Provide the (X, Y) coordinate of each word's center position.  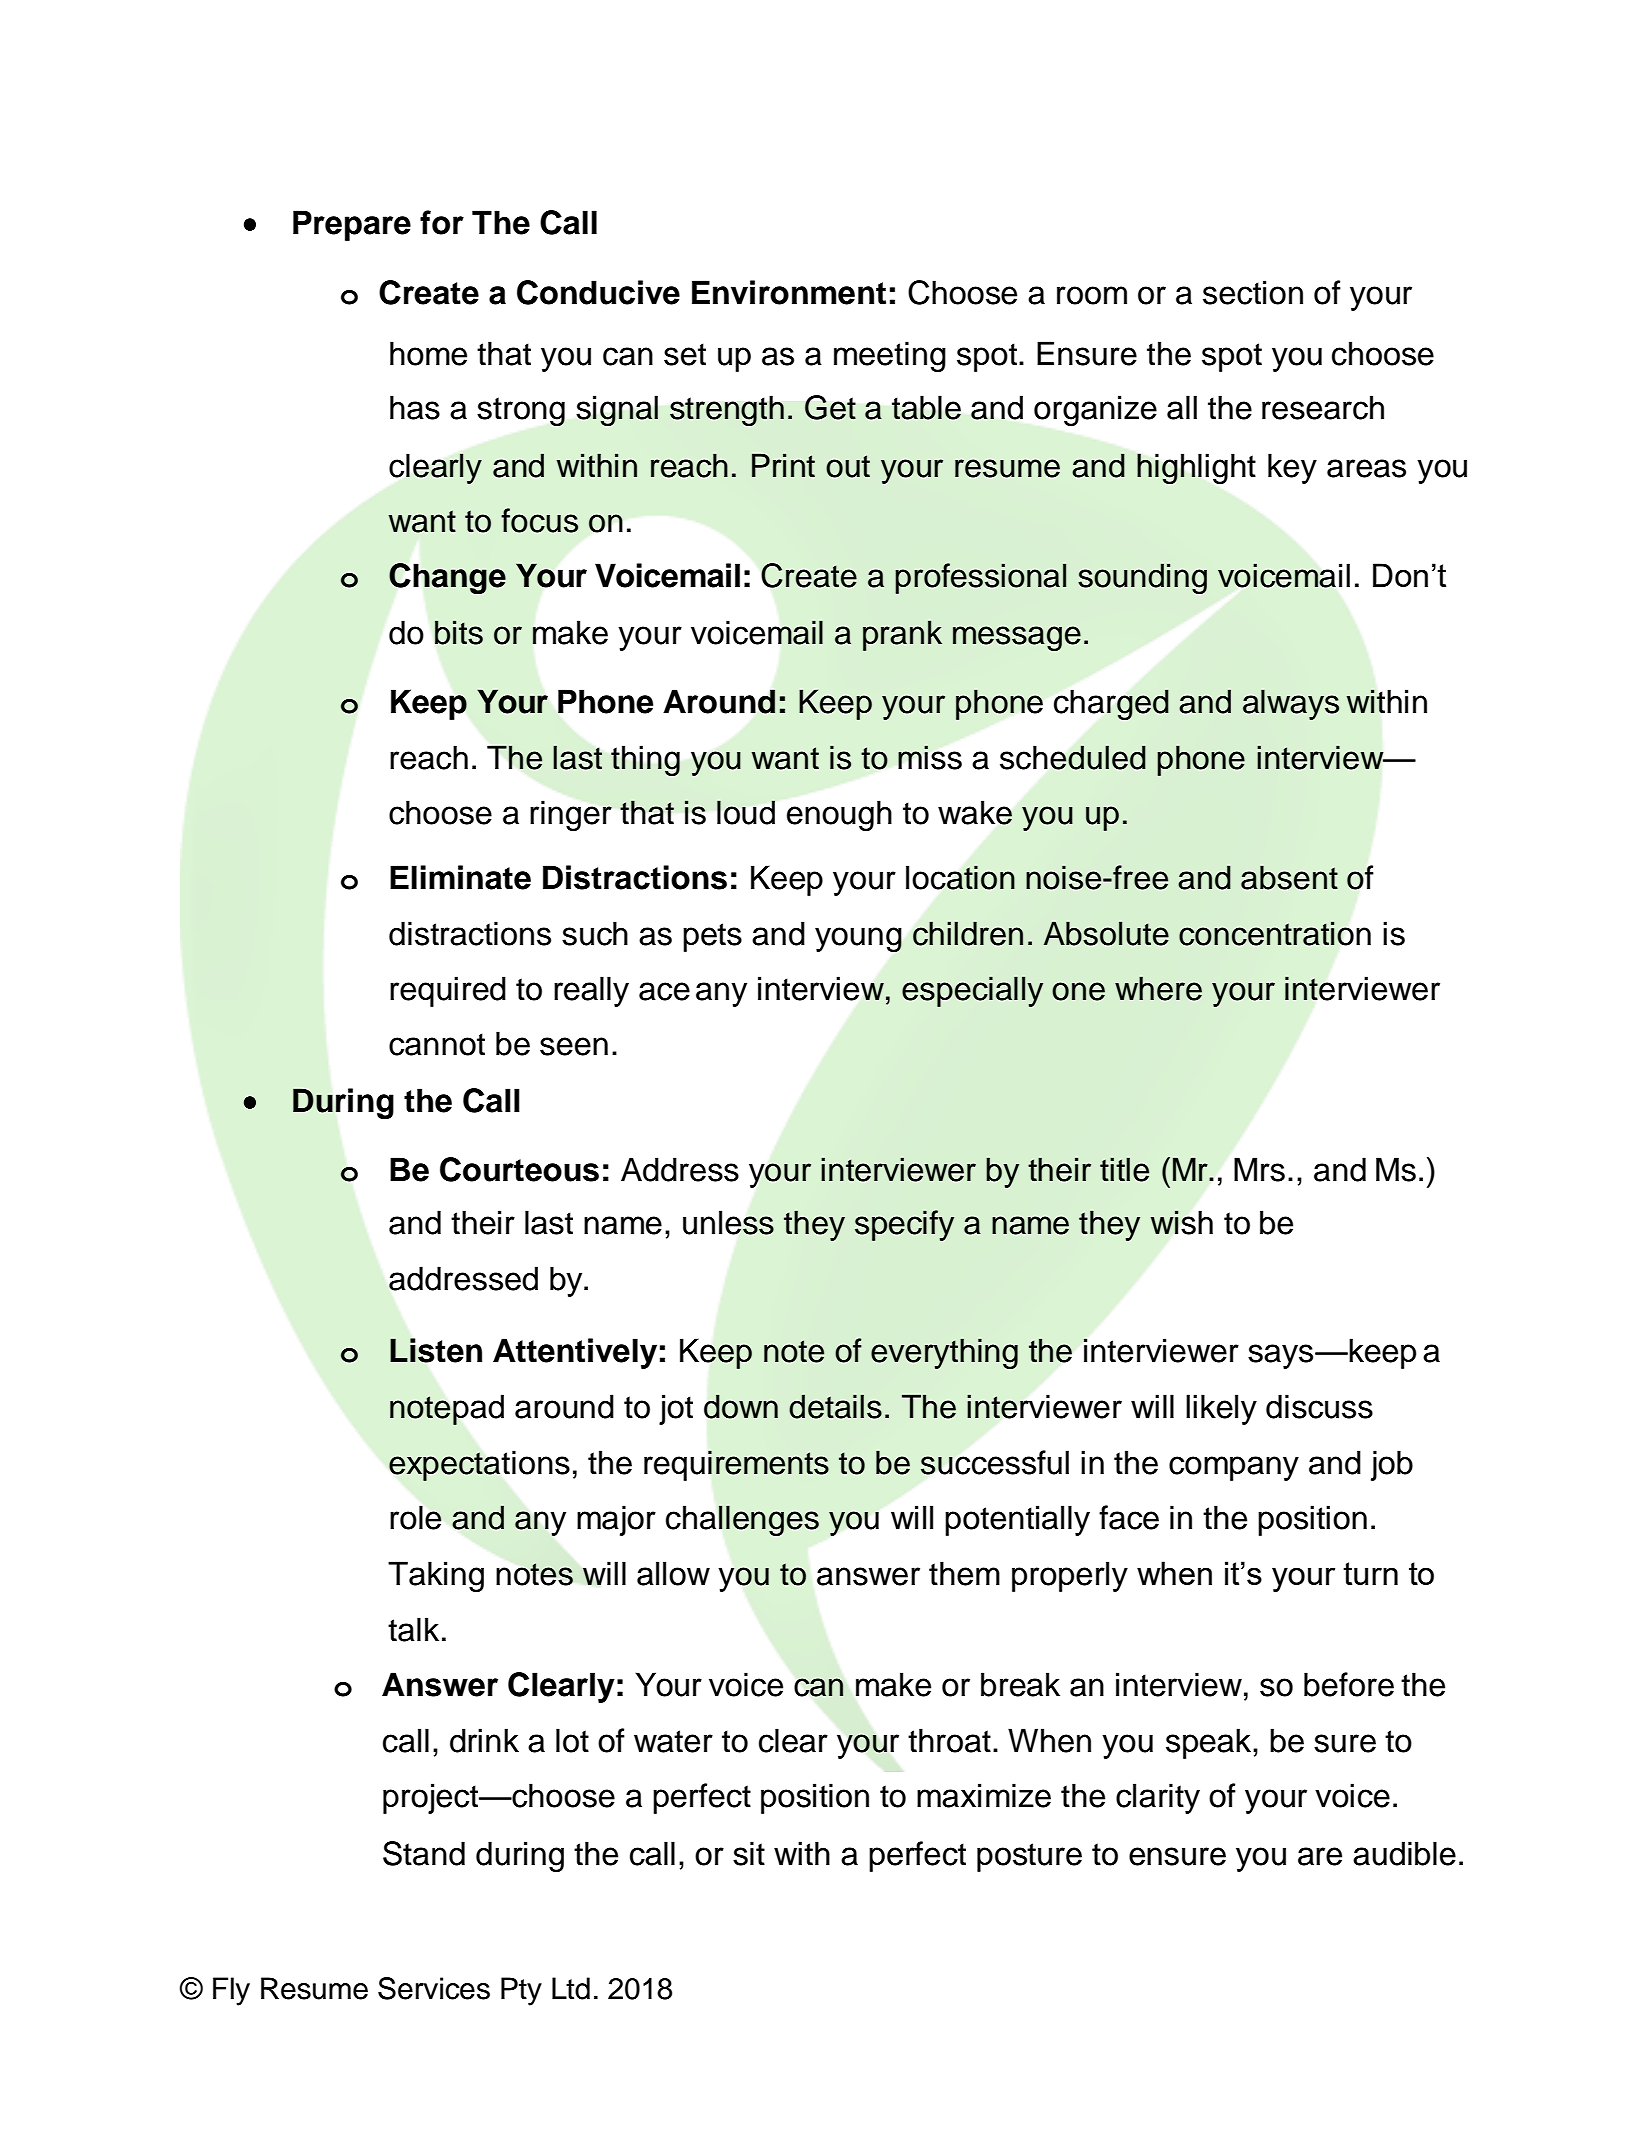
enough (839, 815)
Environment (789, 292)
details (835, 1406)
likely (1221, 1409)
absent (1289, 877)
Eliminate (460, 877)
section (1253, 292)
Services (434, 1988)
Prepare (352, 225)
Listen (436, 1350)
